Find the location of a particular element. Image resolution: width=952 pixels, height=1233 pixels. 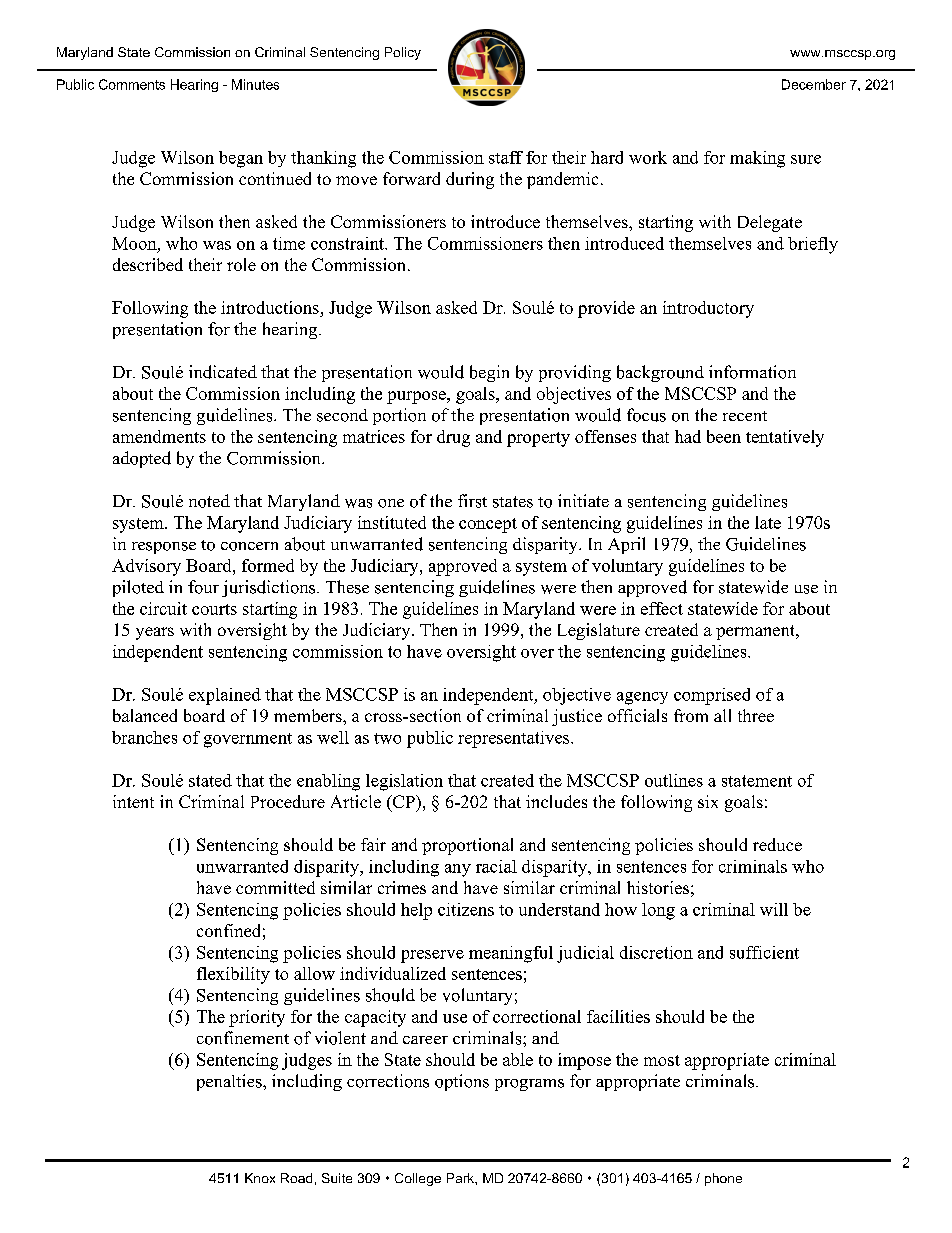

will is located at coordinates (774, 909).
